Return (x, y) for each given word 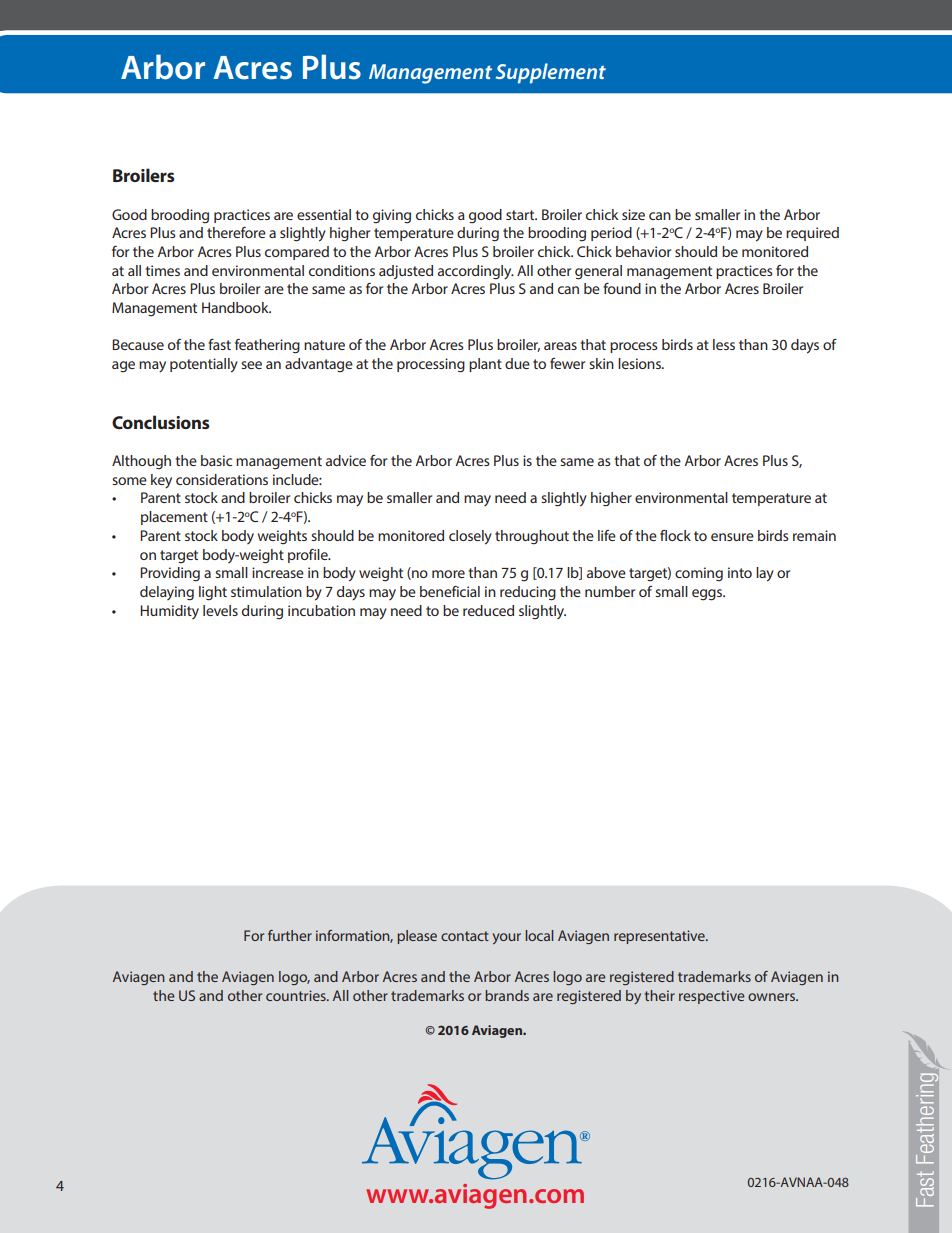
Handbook (236, 307)
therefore (236, 232)
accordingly (476, 272)
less (724, 344)
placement (174, 518)
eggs (708, 595)
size (633, 214)
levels (220, 610)
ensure (732, 537)
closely (470, 537)
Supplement (551, 73)
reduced (488, 610)
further (290, 935)
